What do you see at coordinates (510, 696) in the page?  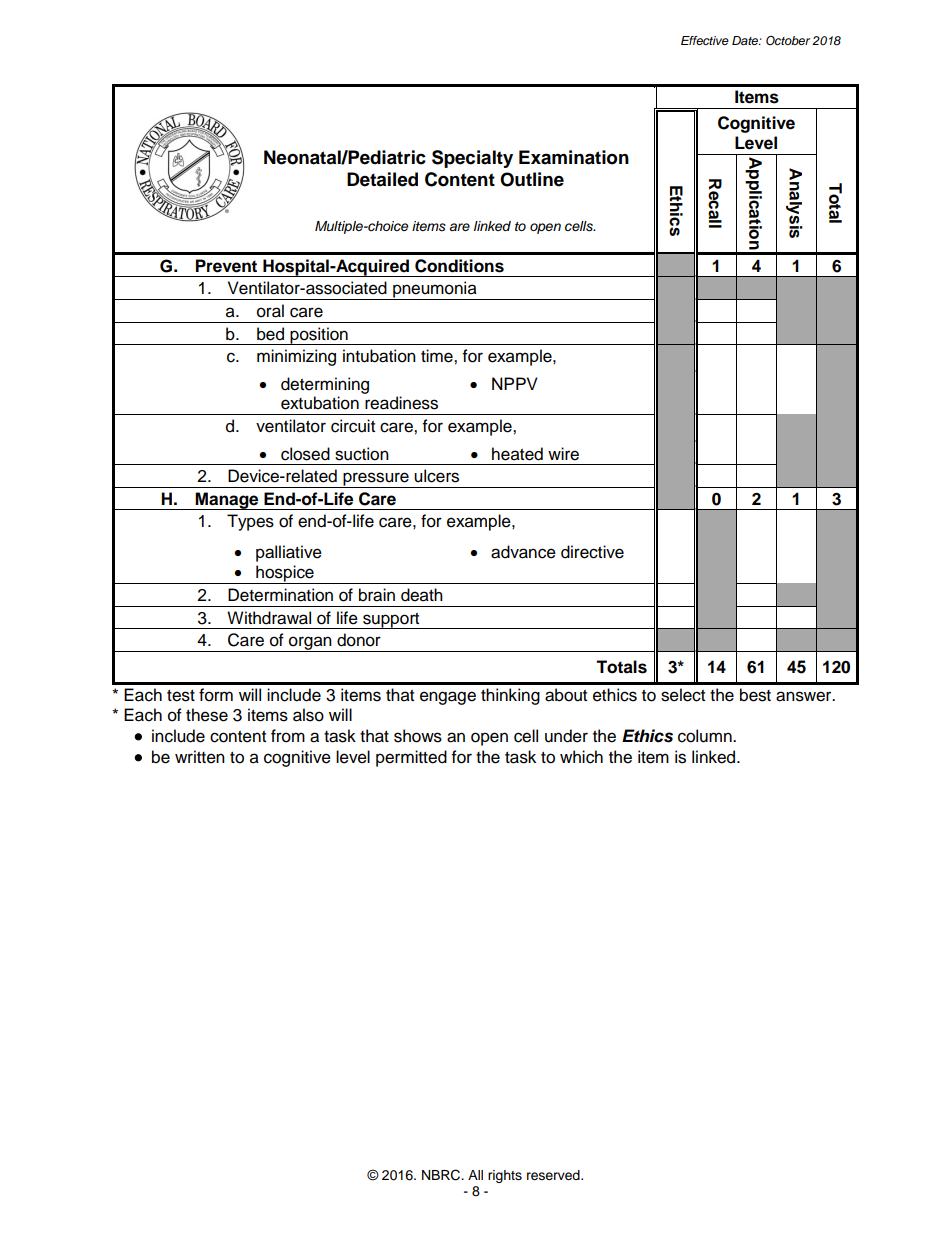 I see `thinking` at bounding box center [510, 696].
